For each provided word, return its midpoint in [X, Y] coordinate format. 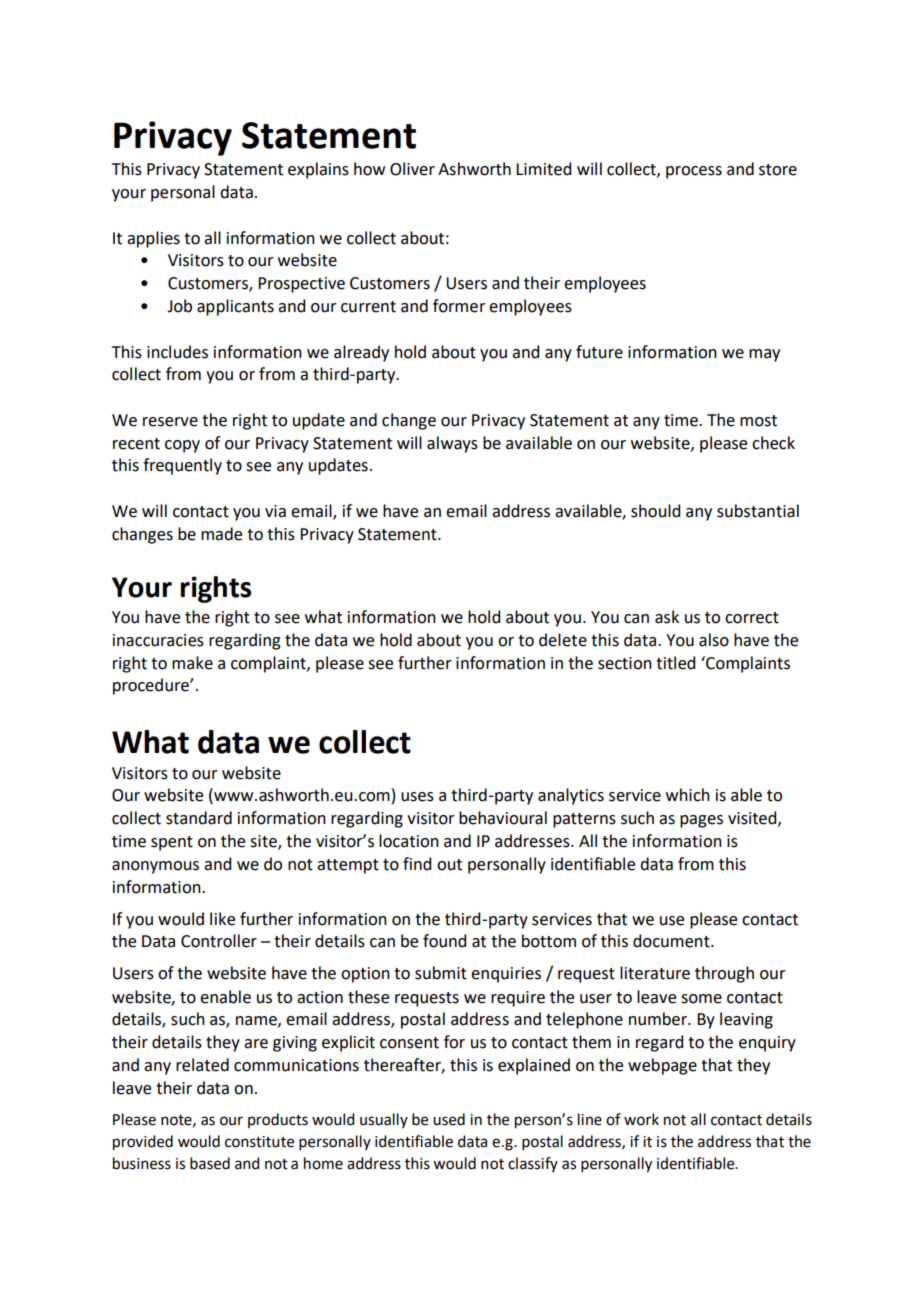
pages [701, 821]
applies [153, 239]
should [655, 511]
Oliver [412, 169]
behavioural [503, 818]
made [221, 534]
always [452, 444]
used [449, 1119]
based [210, 1163]
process [694, 172]
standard [199, 818]
